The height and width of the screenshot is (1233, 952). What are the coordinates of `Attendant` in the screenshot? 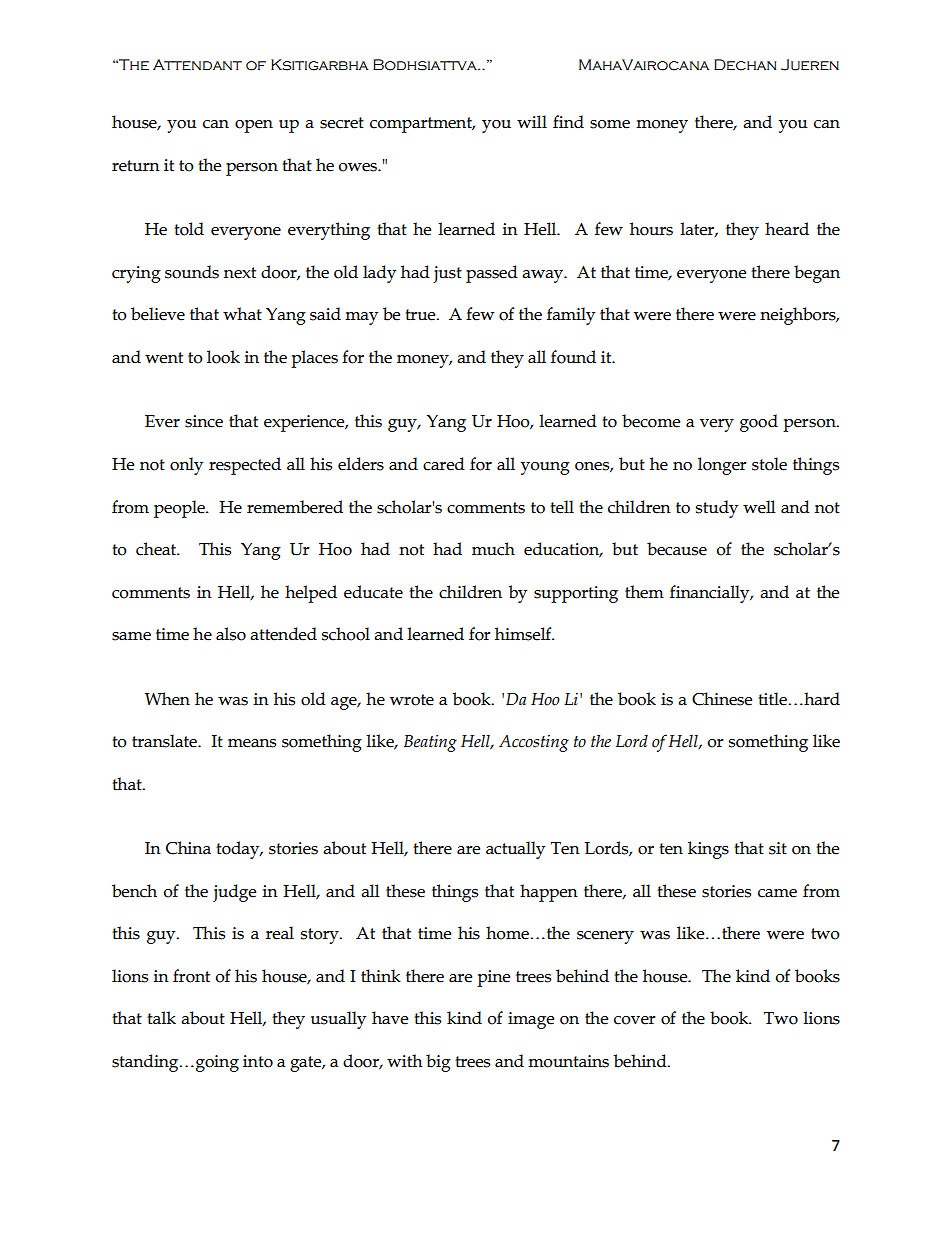 It's located at (197, 64).
